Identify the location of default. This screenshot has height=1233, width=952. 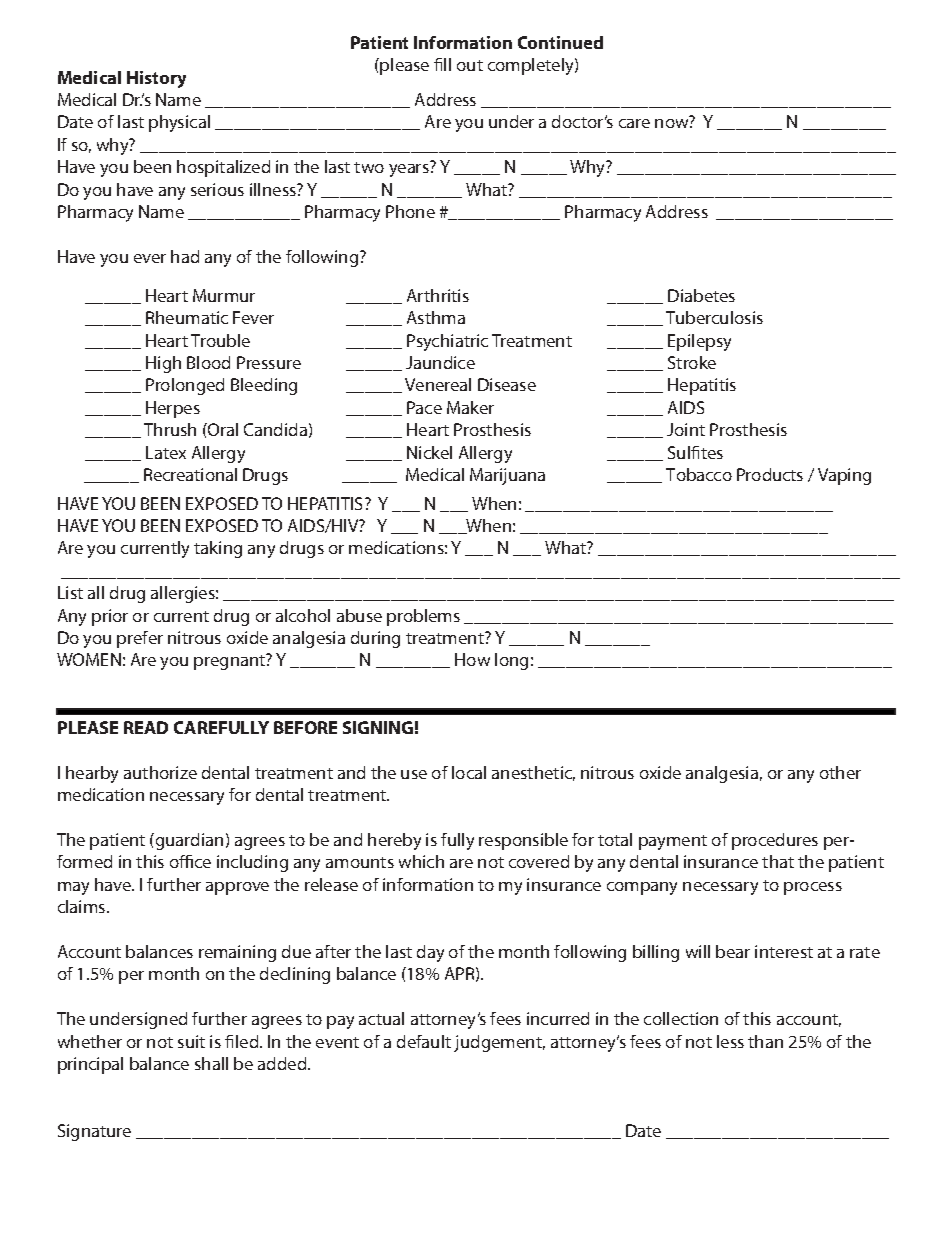
(424, 1041).
